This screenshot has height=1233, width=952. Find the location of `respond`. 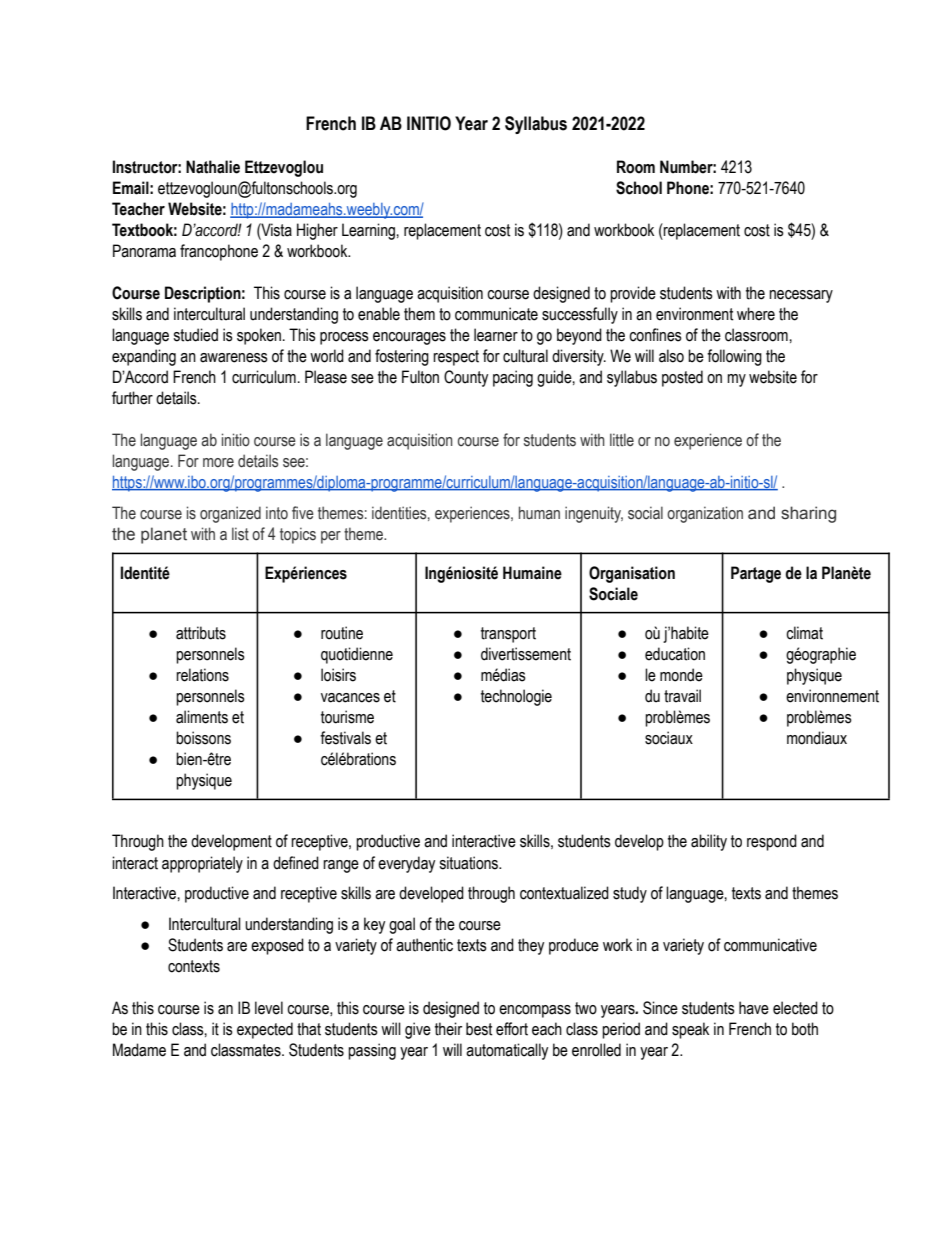

respond is located at coordinates (772, 842).
